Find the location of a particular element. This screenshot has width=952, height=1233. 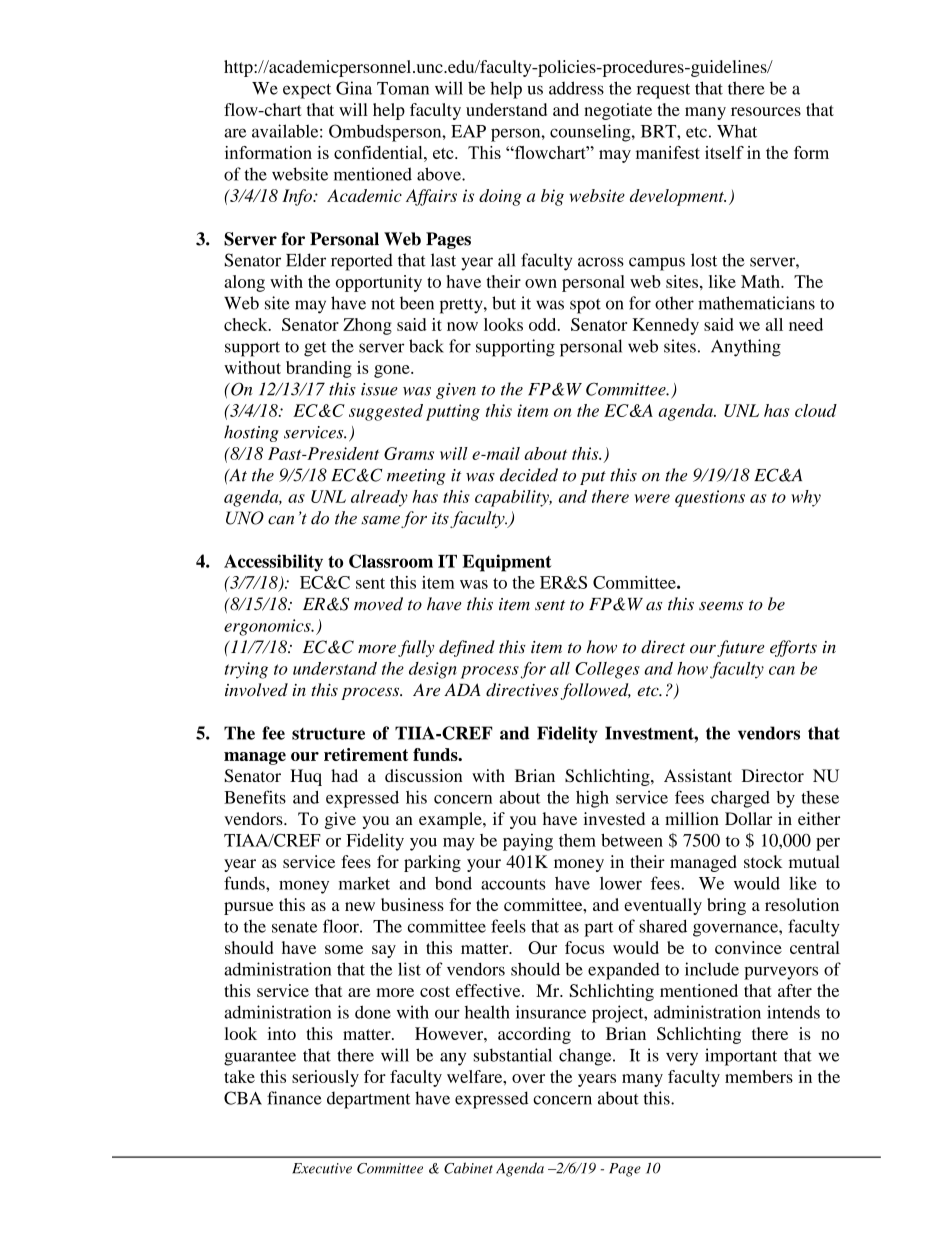

senate is located at coordinates (294, 927).
